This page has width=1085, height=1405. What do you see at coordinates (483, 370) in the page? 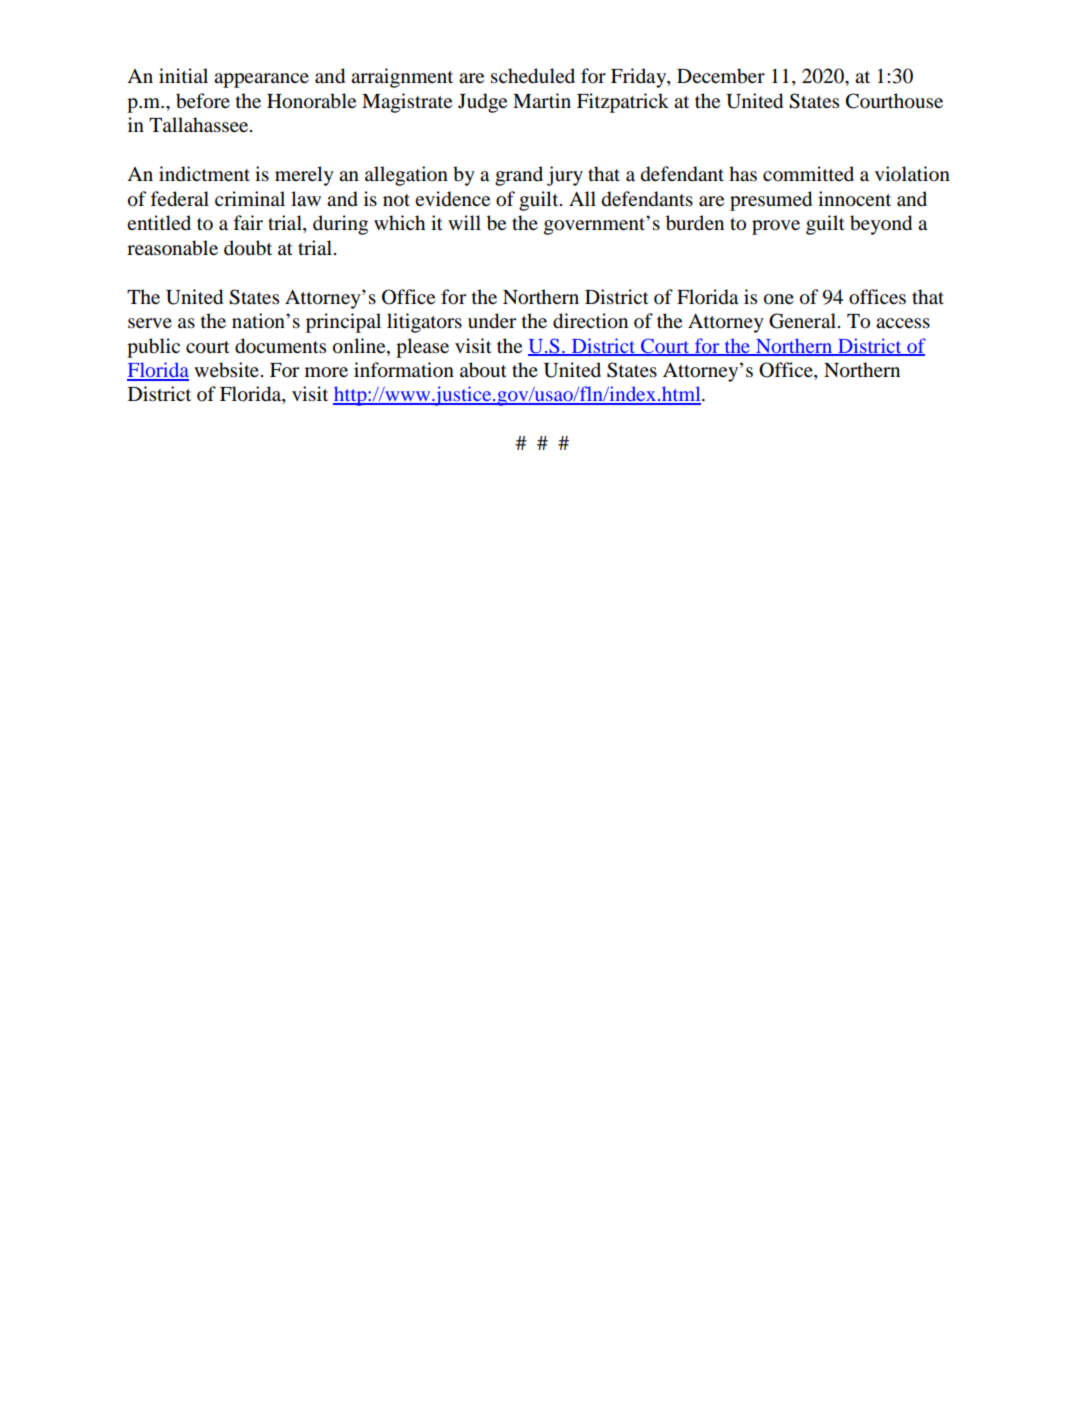
I see `about` at bounding box center [483, 370].
